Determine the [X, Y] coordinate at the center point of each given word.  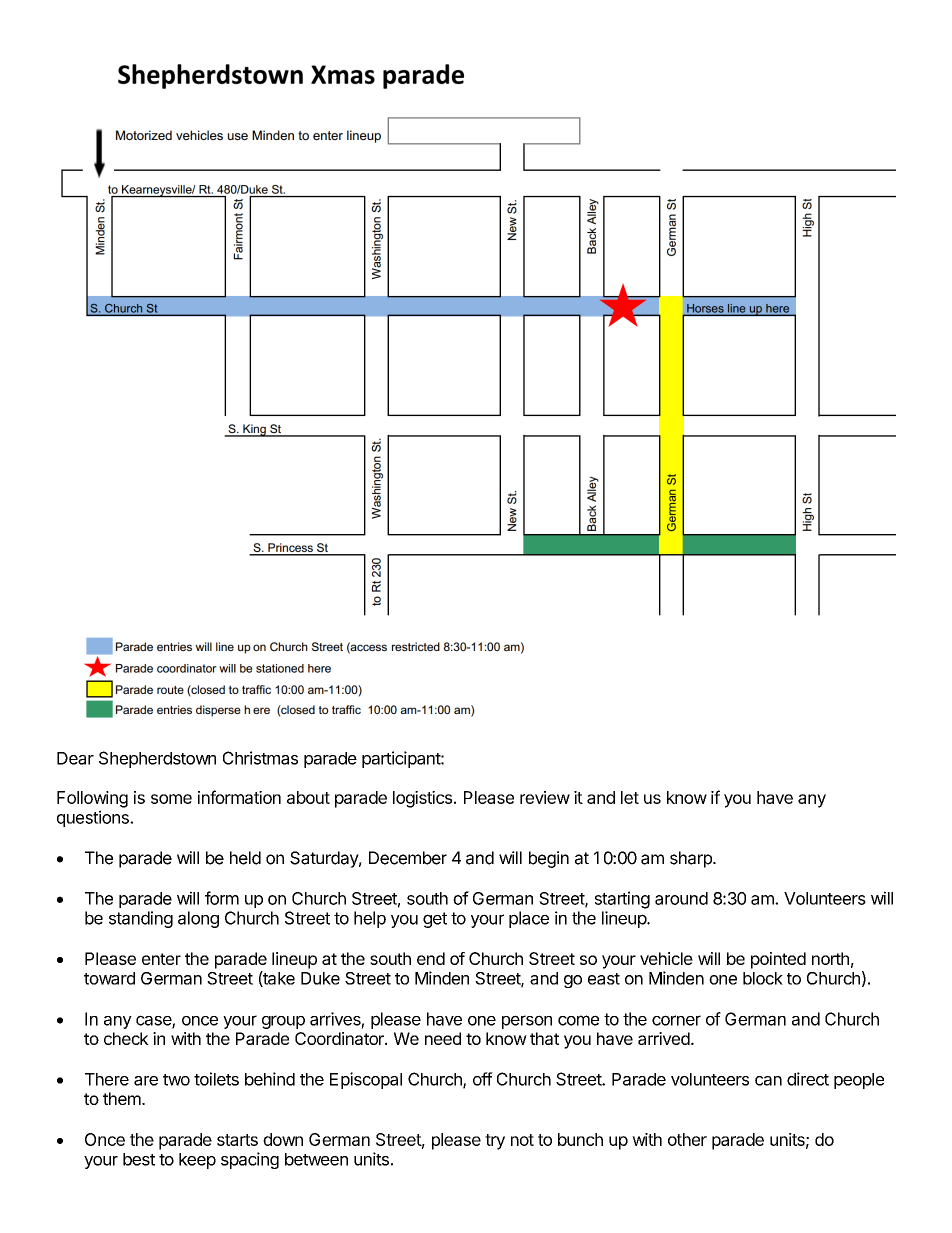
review [545, 797]
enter [161, 959]
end [431, 958]
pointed [778, 960]
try [495, 1142]
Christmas [260, 758]
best [139, 1159]
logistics [422, 799]
